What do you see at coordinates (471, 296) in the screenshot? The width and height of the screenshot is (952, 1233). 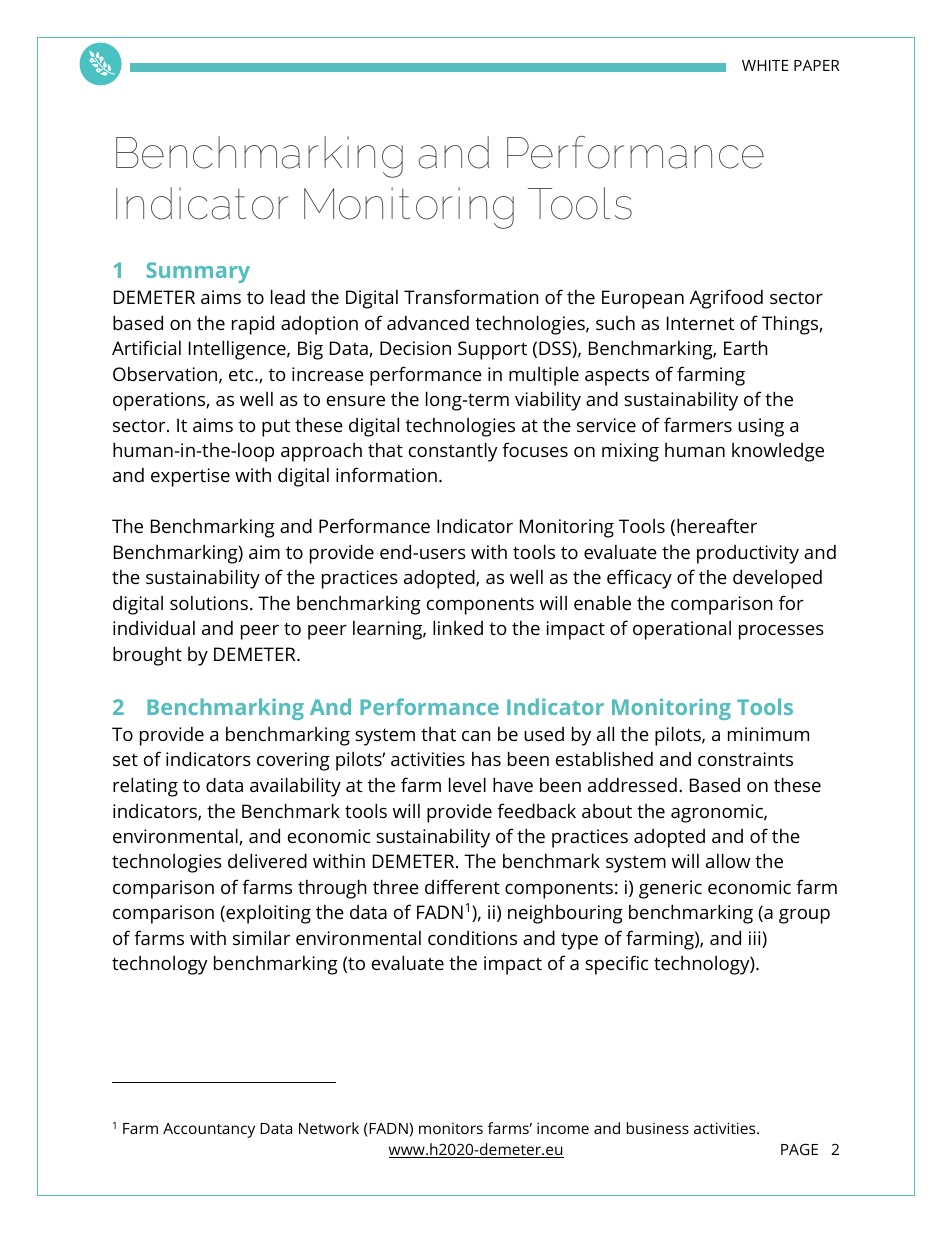 I see `Transformation` at bounding box center [471, 296].
